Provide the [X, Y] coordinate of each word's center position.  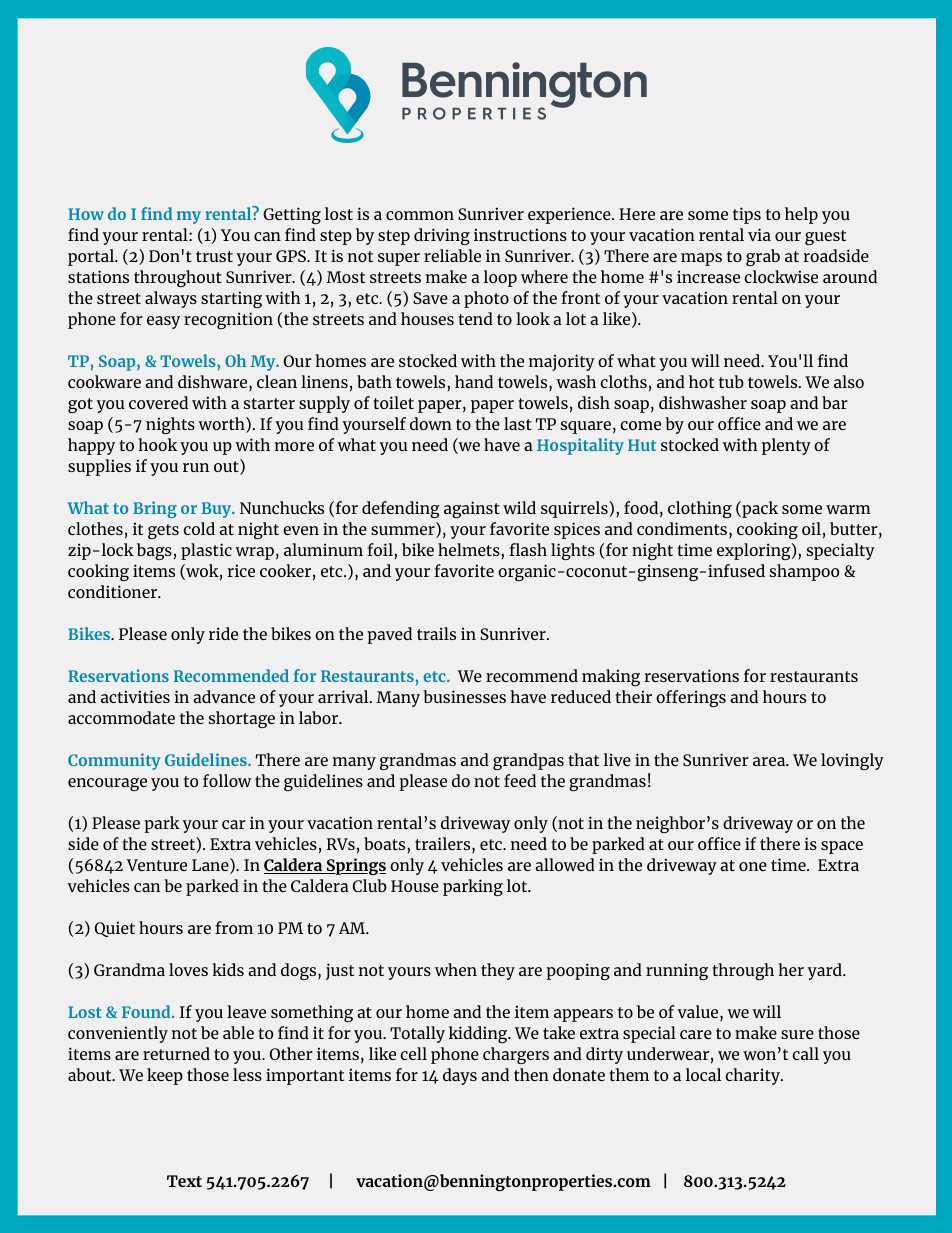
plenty [786, 446]
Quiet [115, 929]
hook [157, 444]
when [456, 969]
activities [135, 696]
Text [184, 1181]
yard [826, 971]
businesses [464, 696]
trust [214, 256]
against [472, 509]
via [759, 234]
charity [753, 1076]
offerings [691, 698]
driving [442, 236]
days [460, 1076]
